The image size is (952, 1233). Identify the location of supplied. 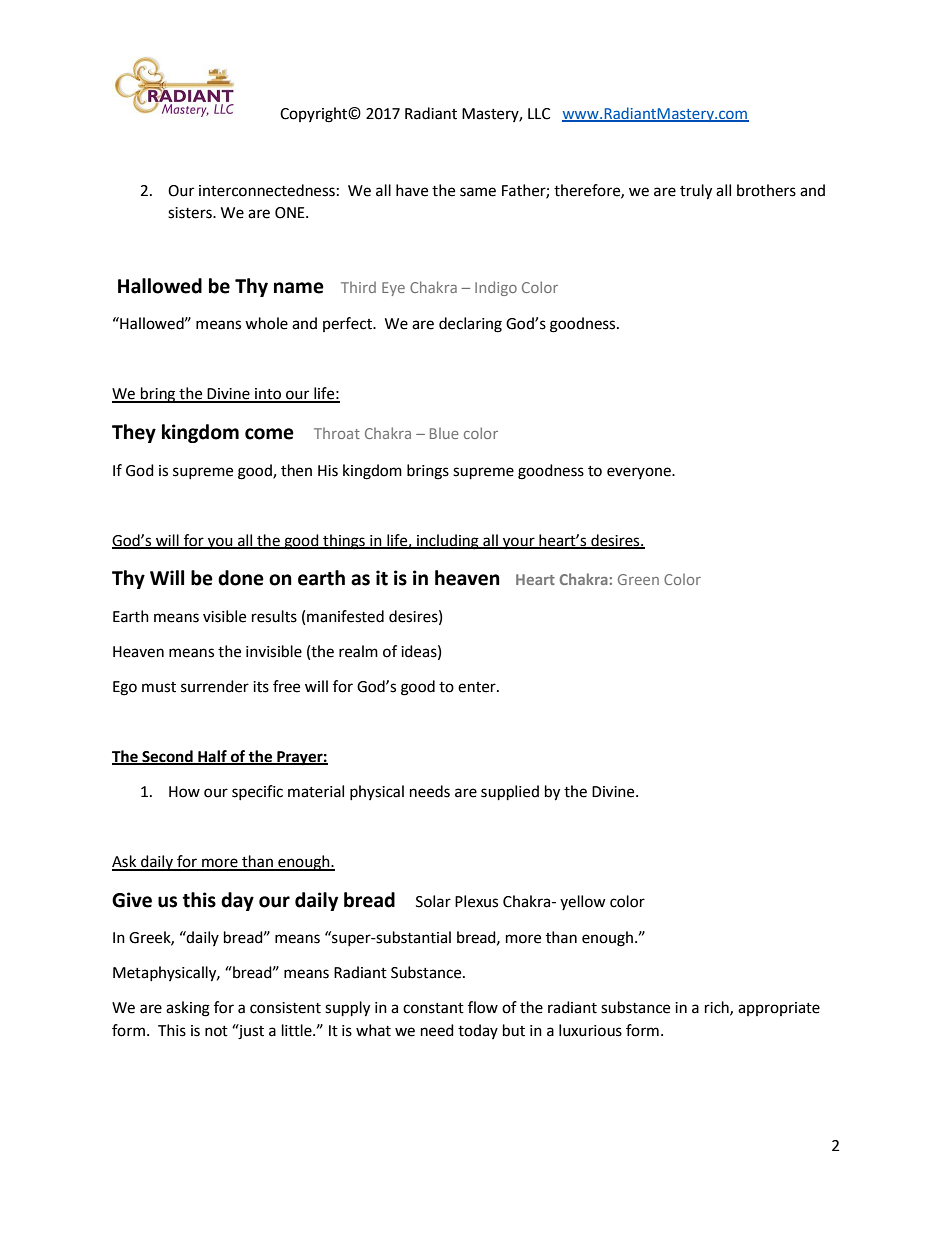
(510, 793).
